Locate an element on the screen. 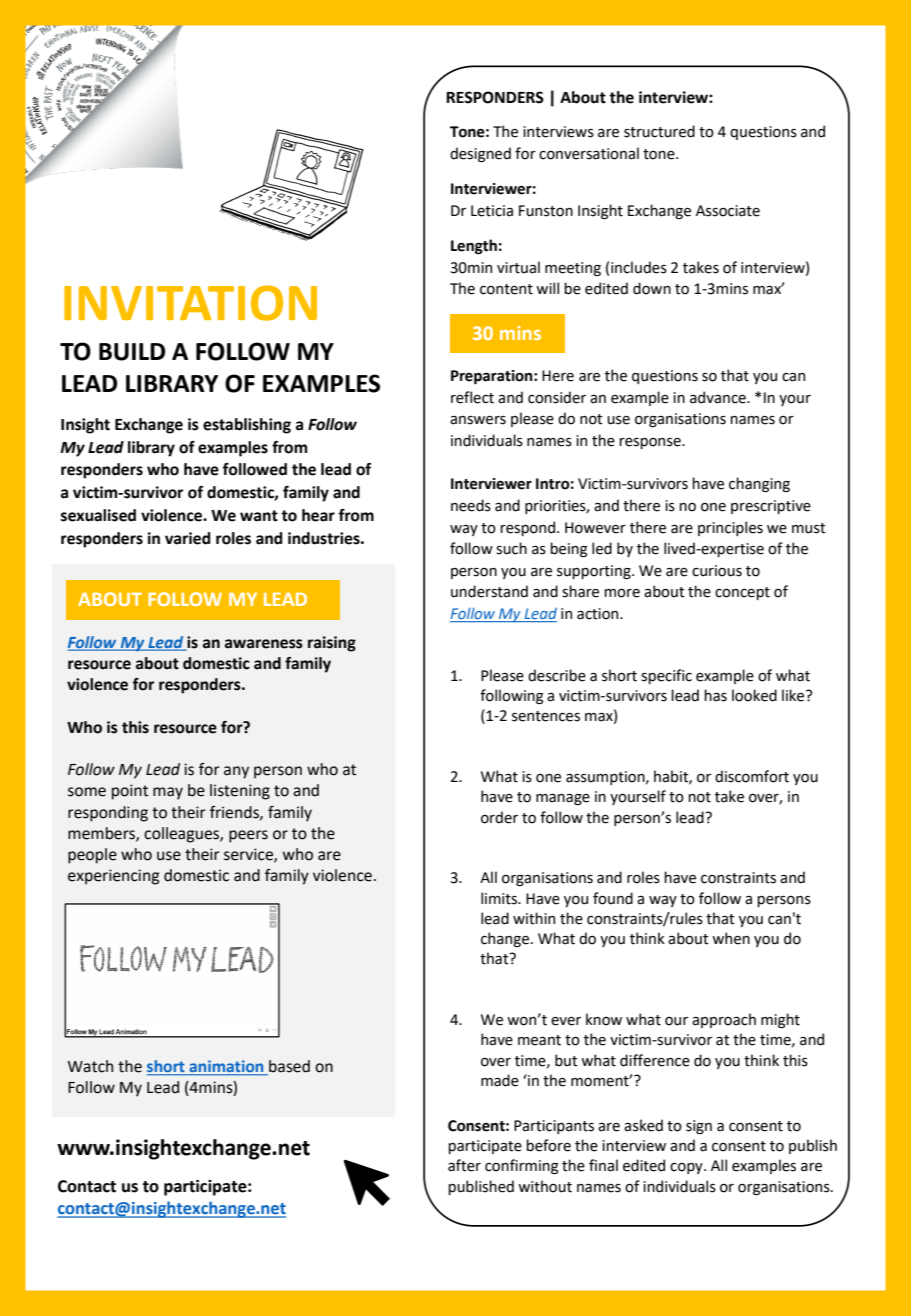 This screenshot has width=911, height=1316. animation is located at coordinates (226, 1067).
